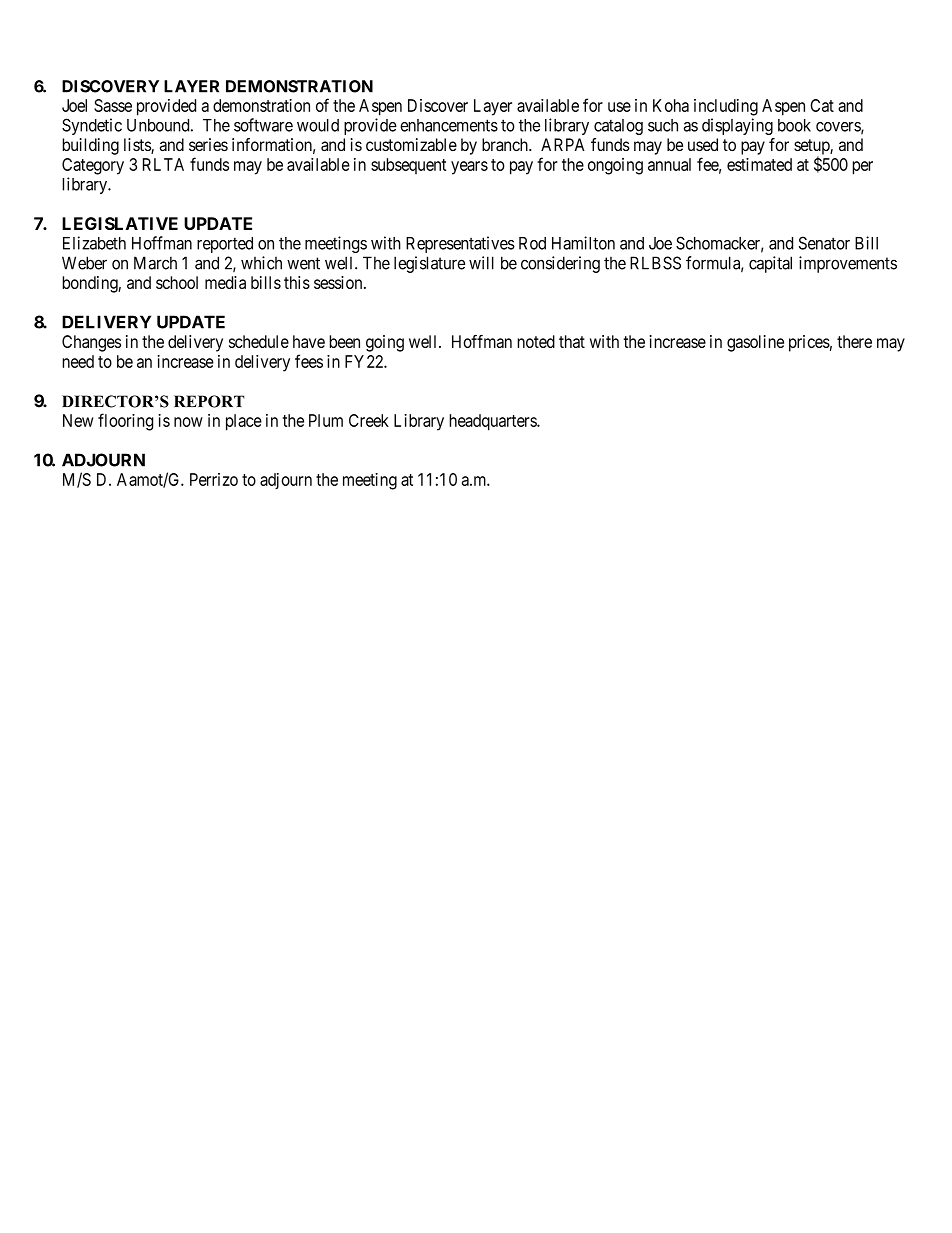 The image size is (952, 1233). Describe the element at coordinates (449, 125) in the page. I see `enhancements` at that location.
